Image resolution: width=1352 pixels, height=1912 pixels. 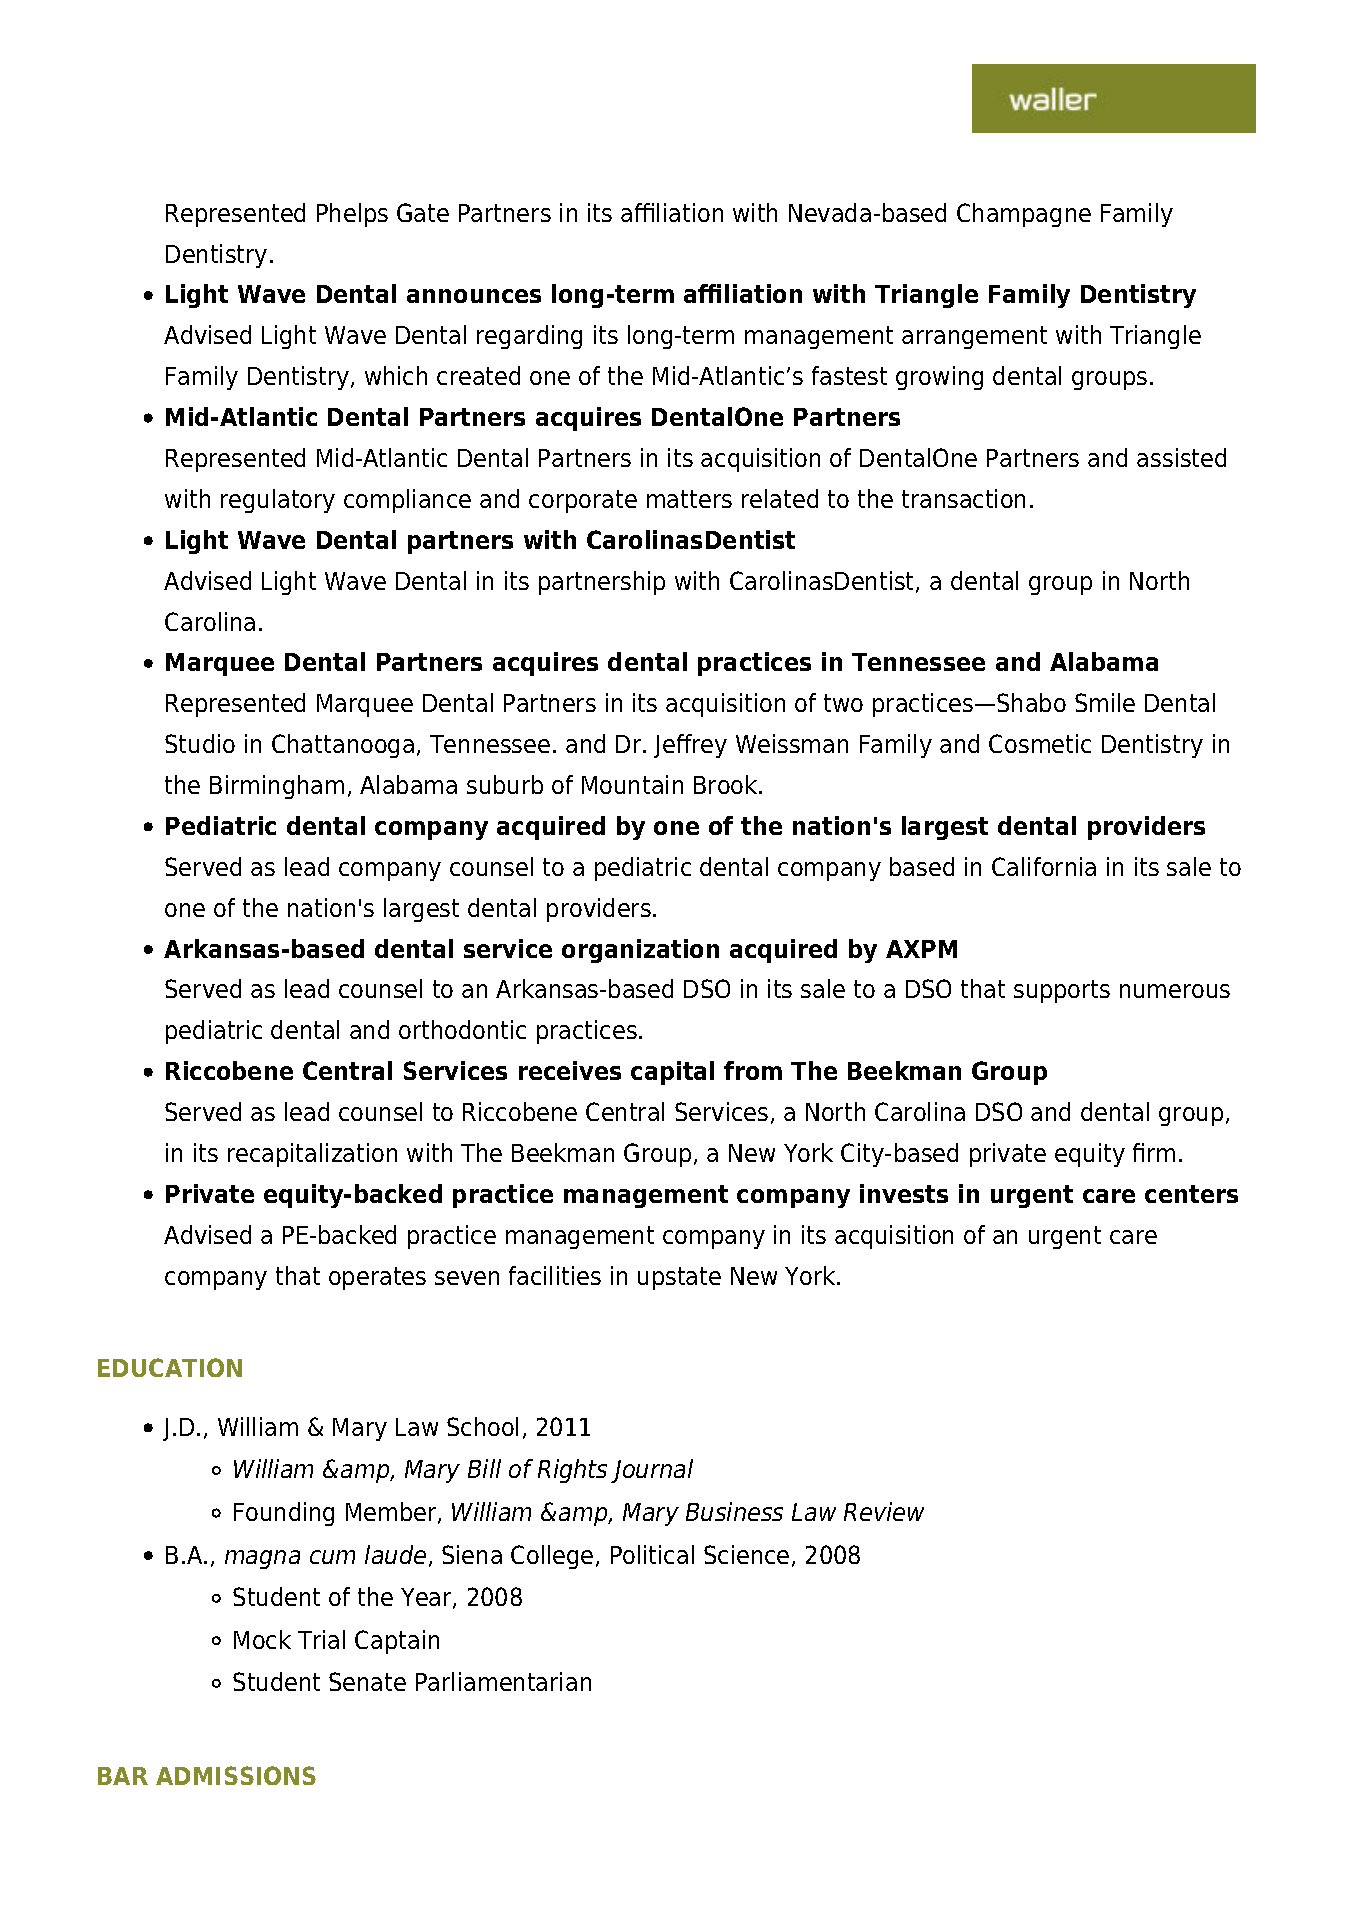 What do you see at coordinates (570, 1070) in the screenshot?
I see `receives` at bounding box center [570, 1070].
